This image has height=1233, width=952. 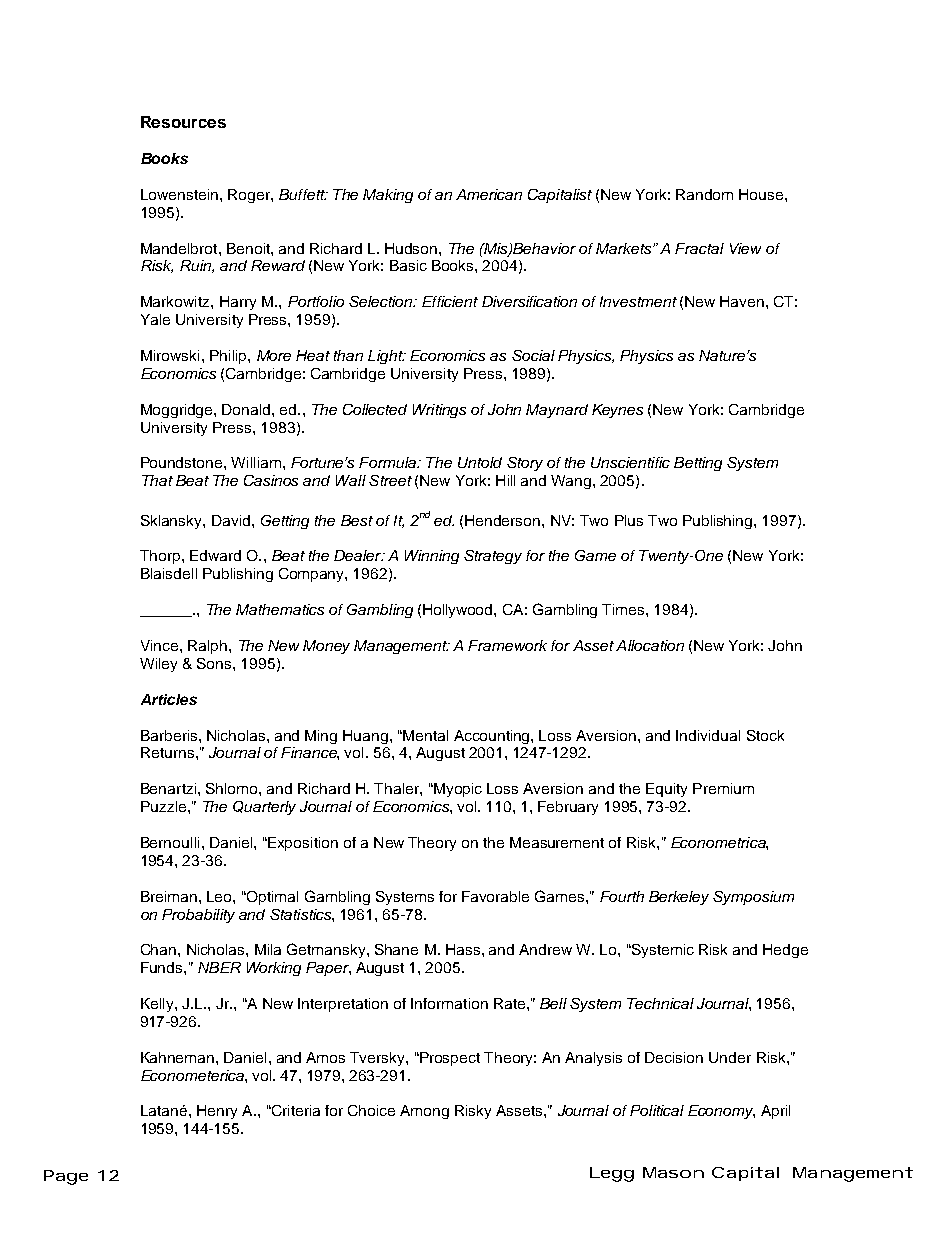 I want to click on Writings, so click(x=439, y=411).
